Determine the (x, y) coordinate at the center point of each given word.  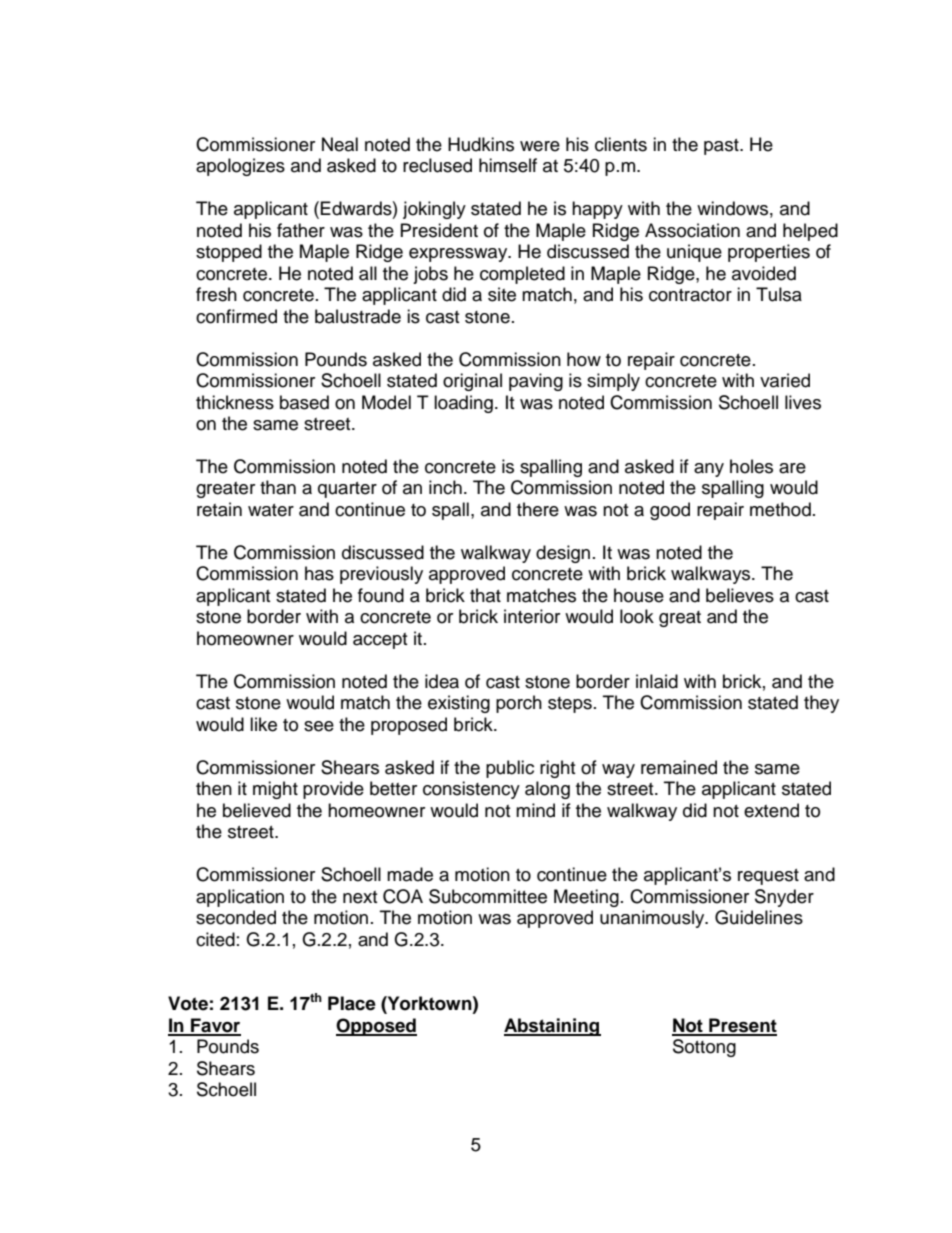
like (263, 724)
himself (508, 165)
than (278, 487)
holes (751, 466)
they (821, 704)
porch (519, 704)
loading (463, 404)
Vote (188, 1003)
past (722, 147)
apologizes (240, 167)
